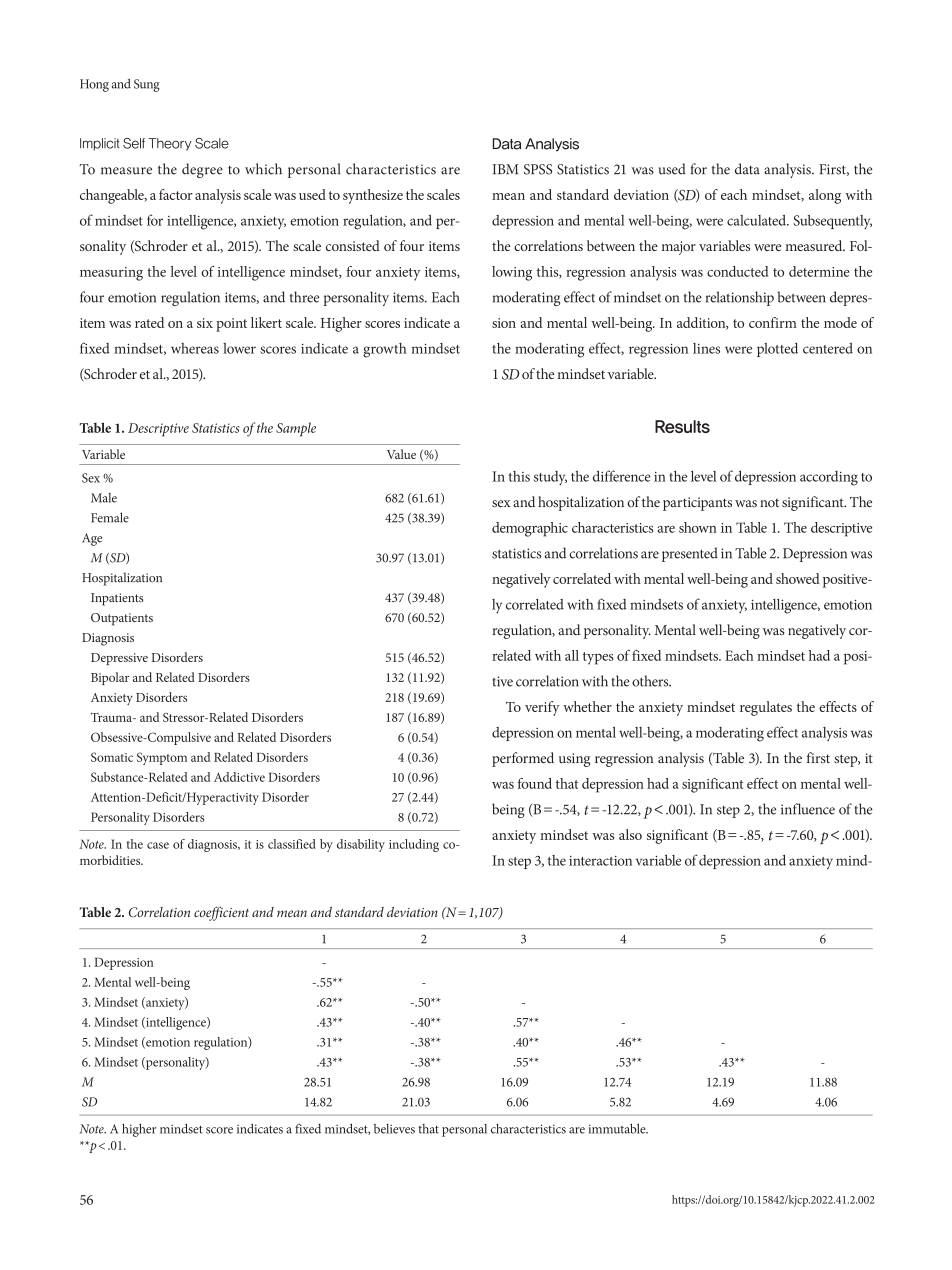  I want to click on growth, so click(385, 350).
